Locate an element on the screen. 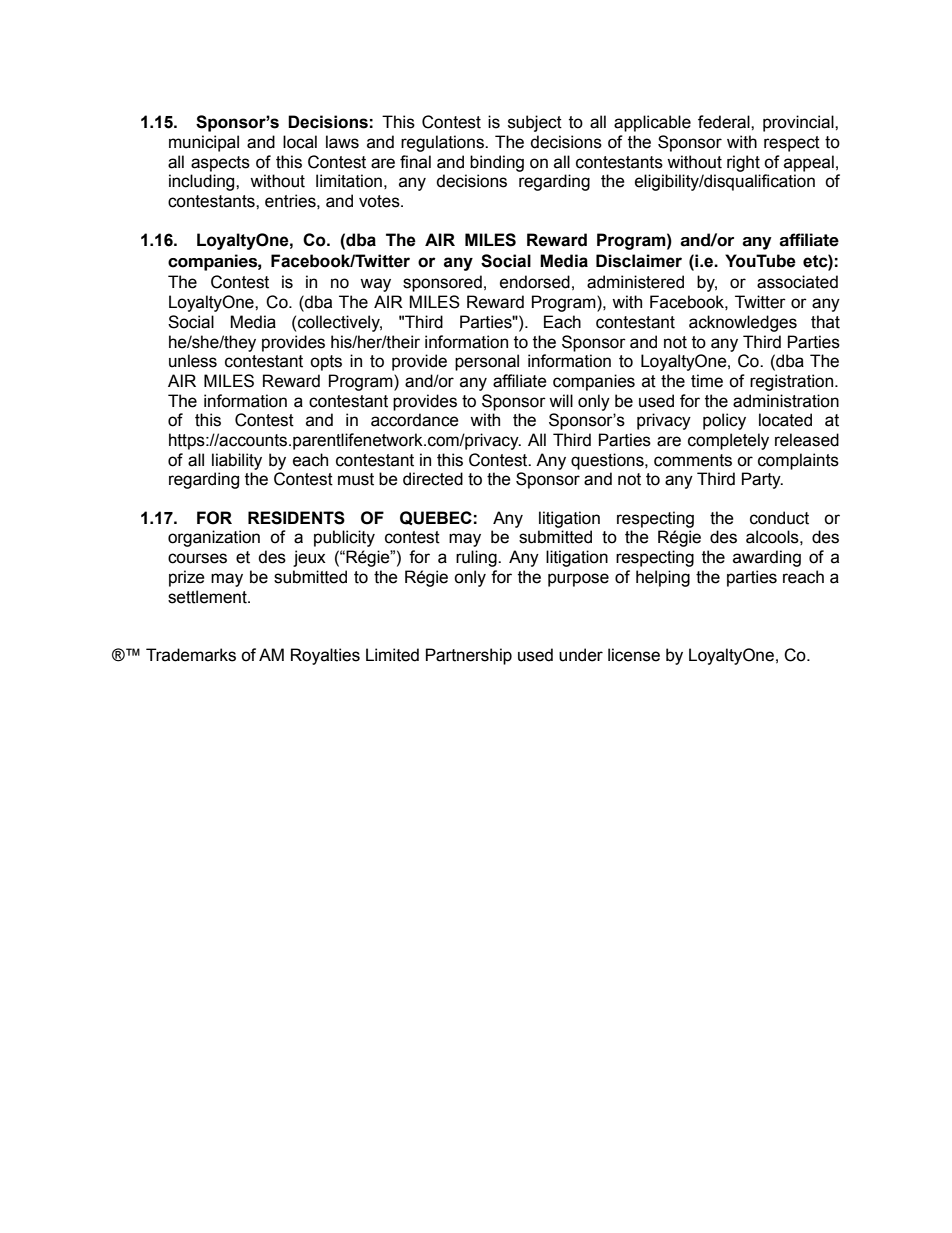 The image size is (952, 1233). subject is located at coordinates (535, 123).
